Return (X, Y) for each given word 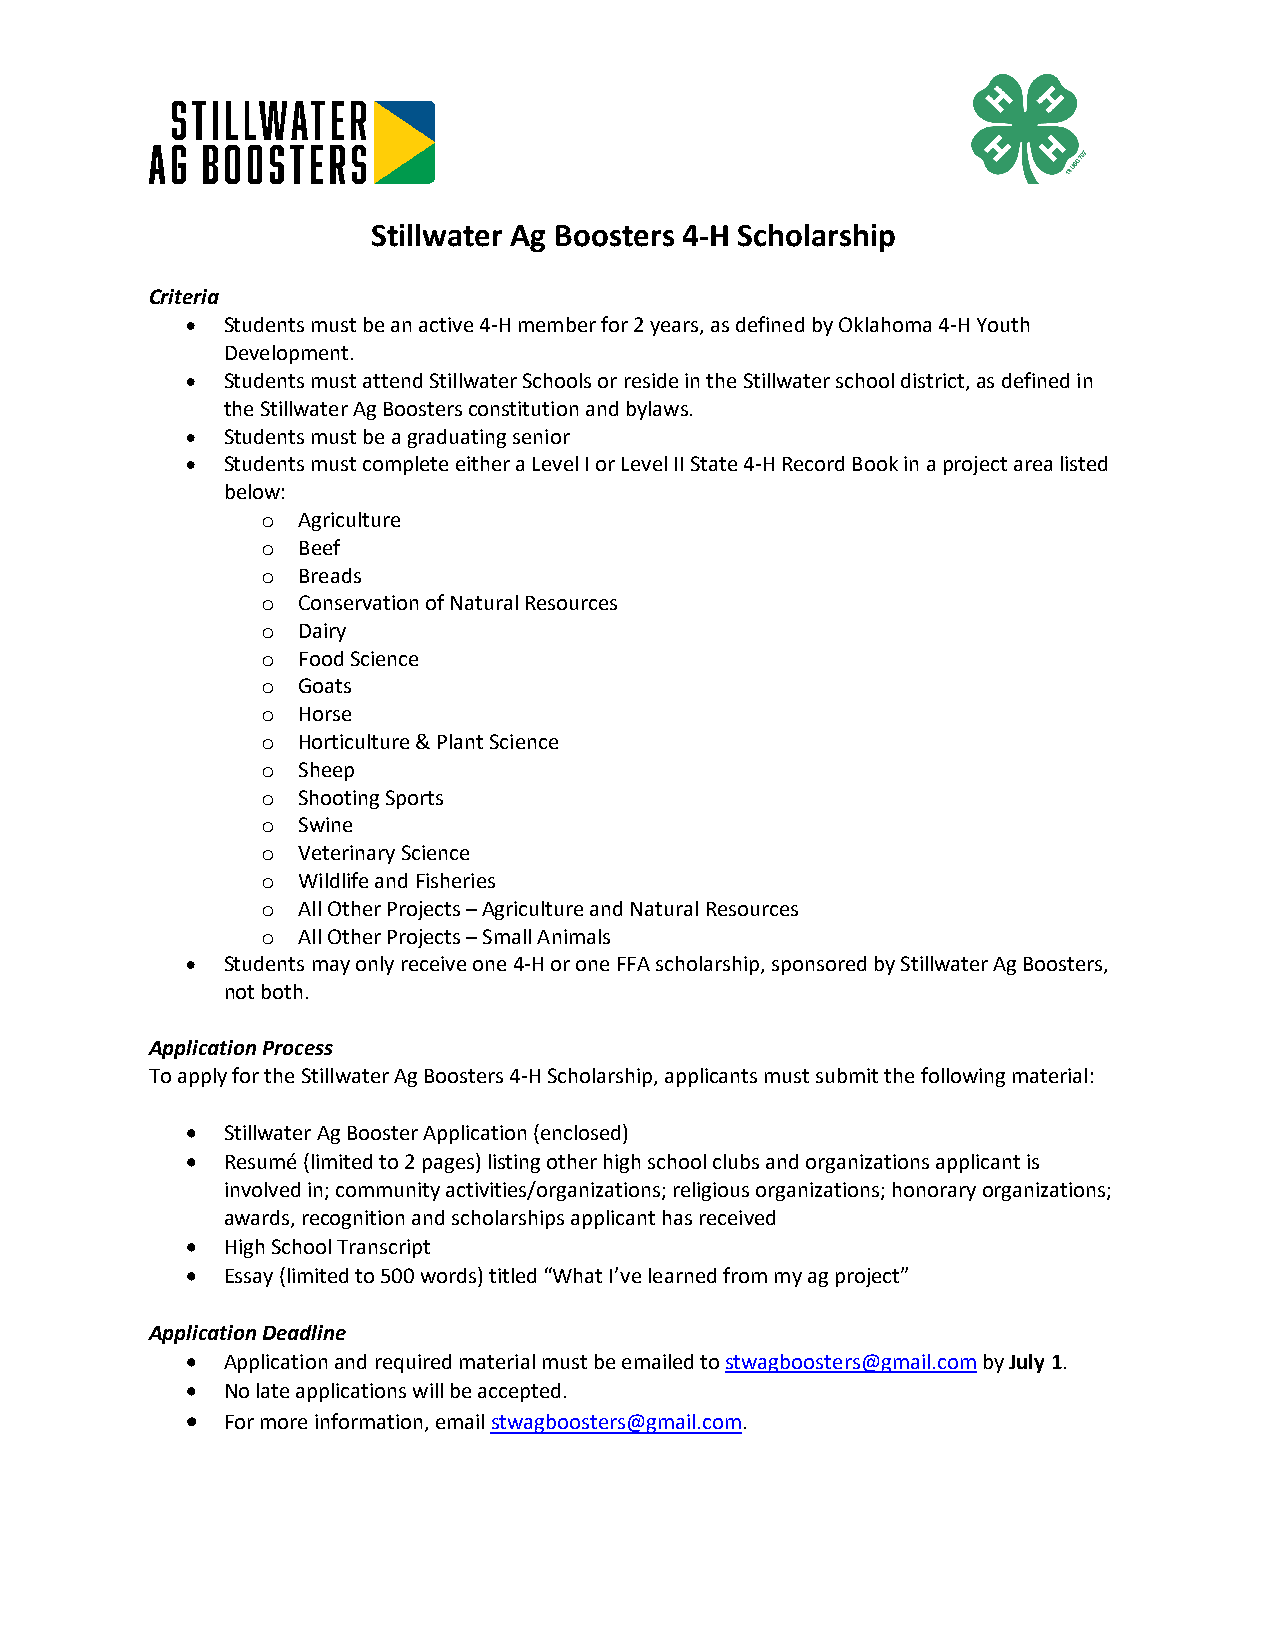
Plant (460, 741)
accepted (519, 1392)
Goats (325, 685)
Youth (1003, 324)
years (675, 328)
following (963, 1077)
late (273, 1390)
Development (287, 354)
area (1033, 465)
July (1026, 1363)
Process (298, 1048)
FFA (634, 964)
